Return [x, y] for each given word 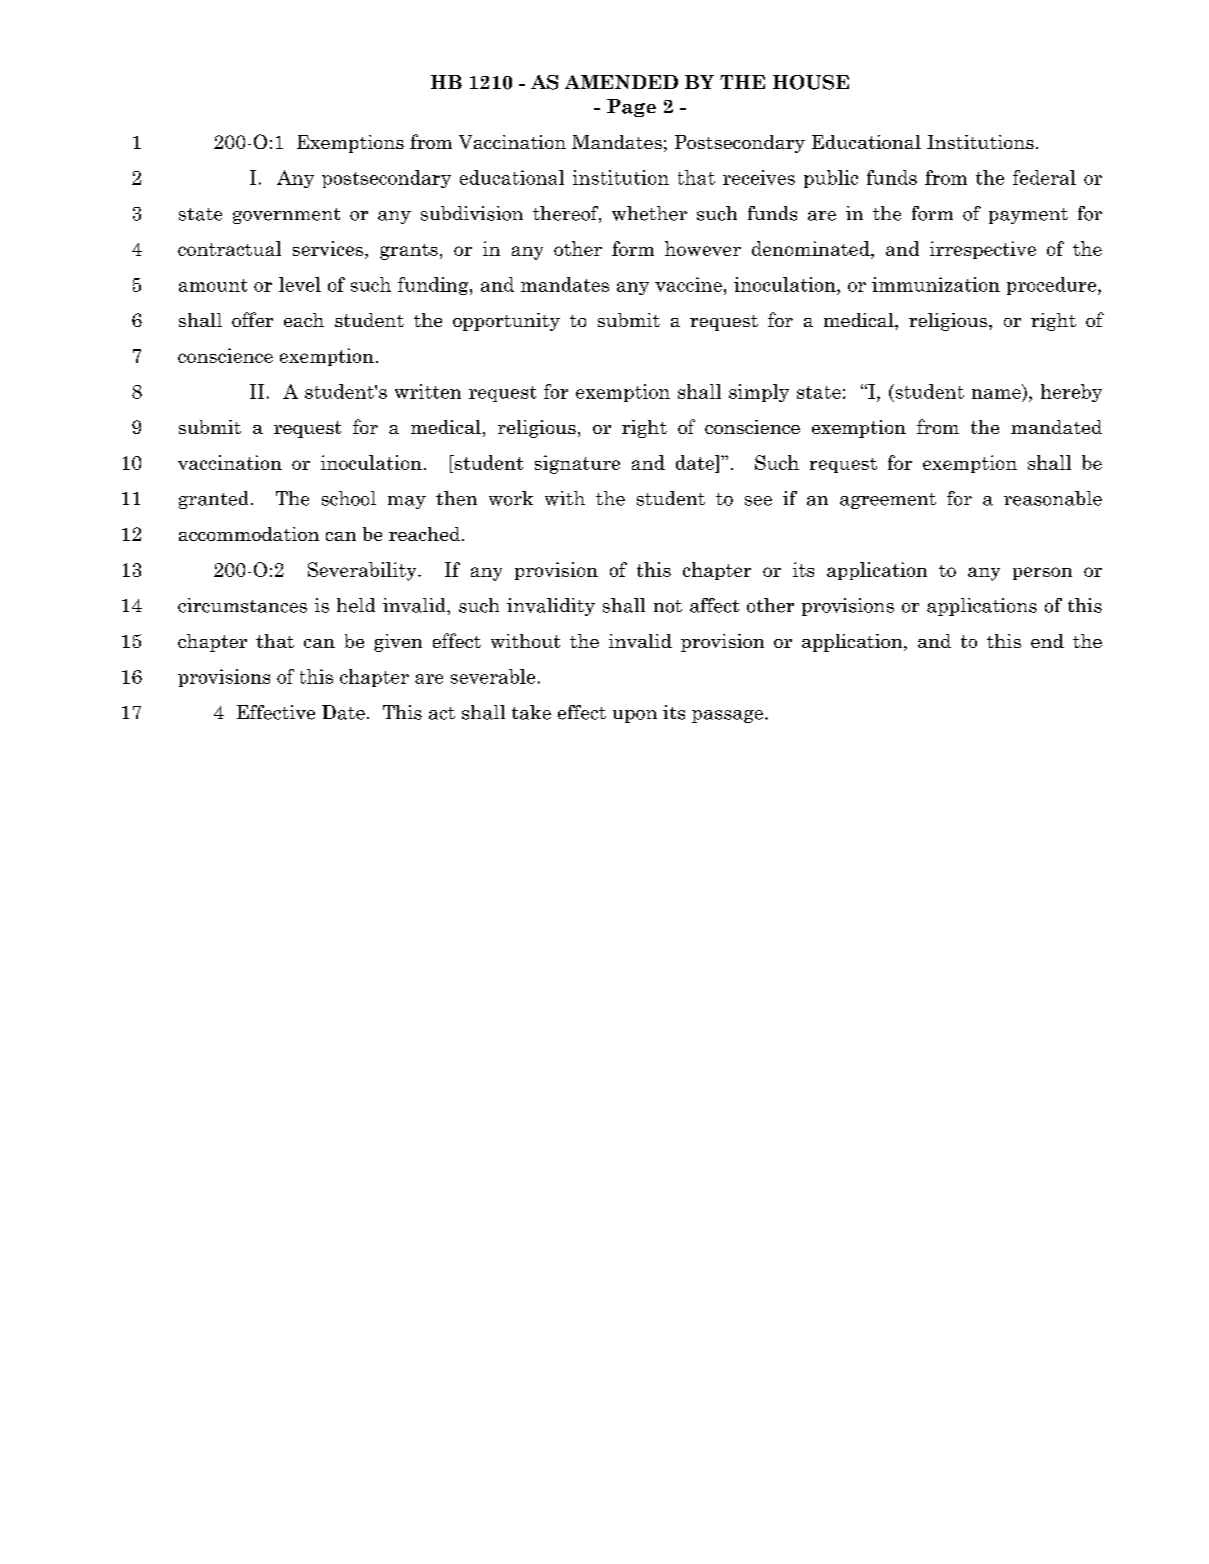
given [398, 643]
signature [577, 464]
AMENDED [621, 82]
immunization [936, 284]
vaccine [688, 284]
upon [635, 716]
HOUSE [811, 82]
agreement [888, 501]
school [349, 498]
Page [631, 108]
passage [727, 716]
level [300, 284]
